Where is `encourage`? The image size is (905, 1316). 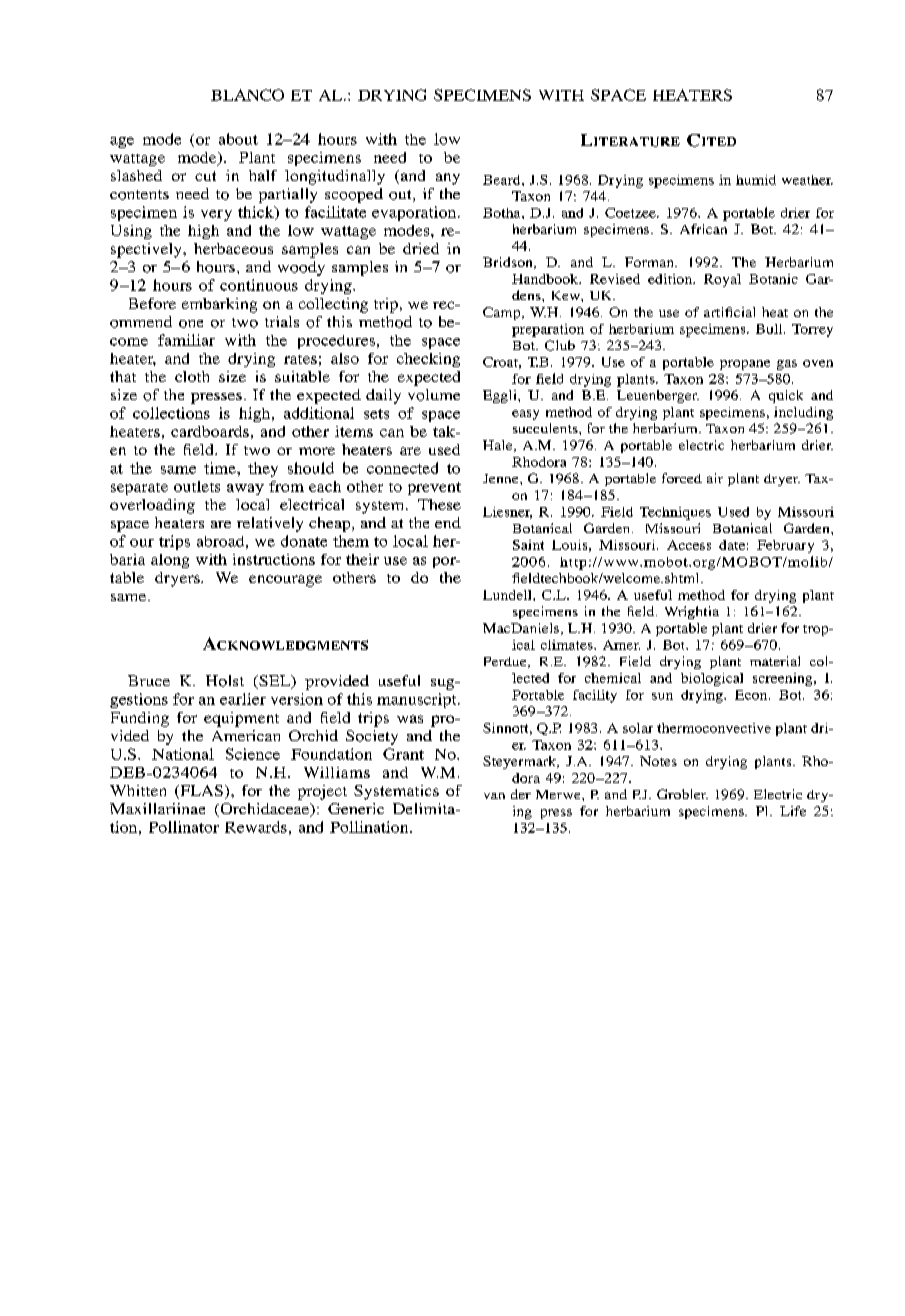
encourage is located at coordinates (285, 581).
